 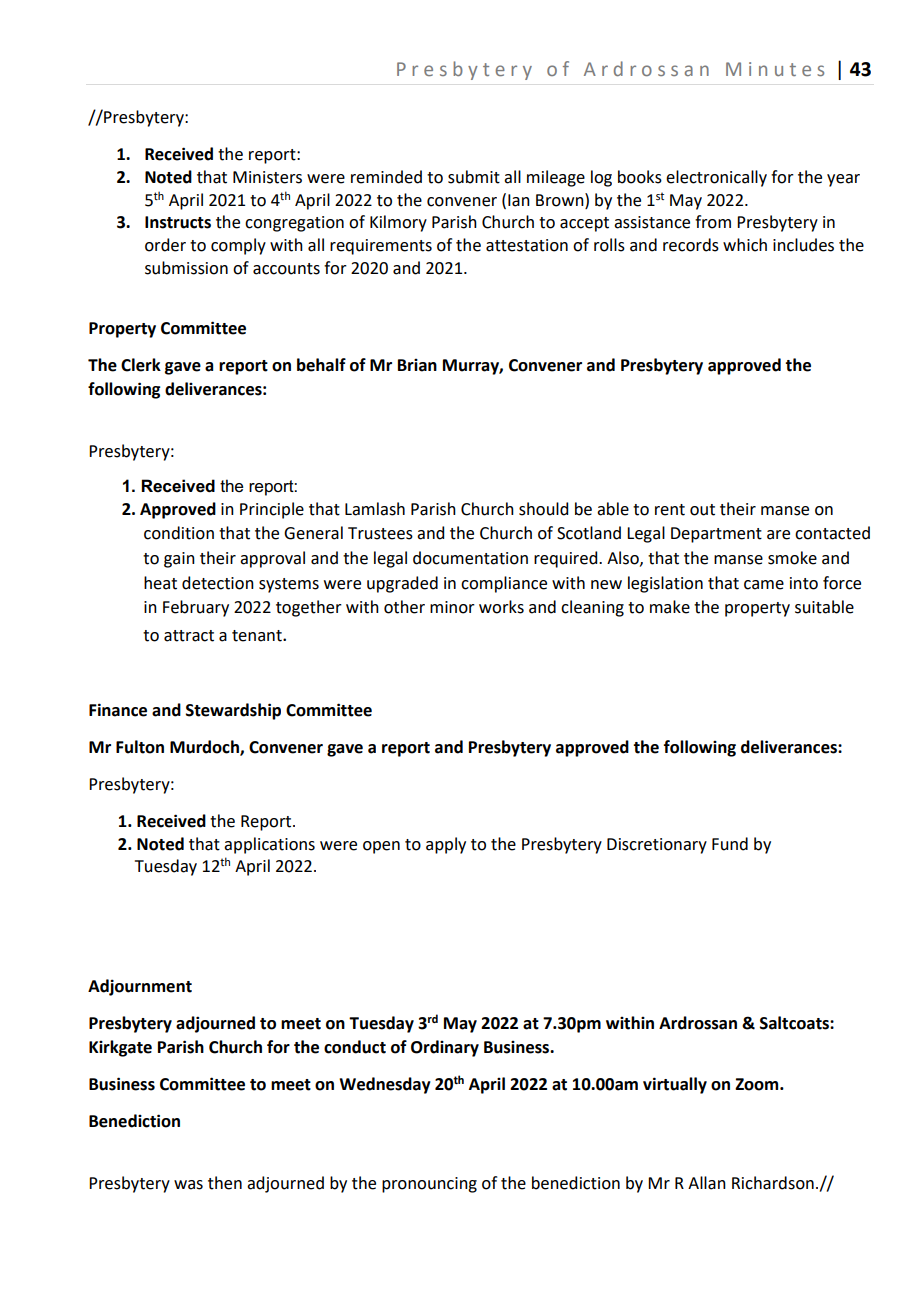 I want to click on works, so click(x=501, y=607).
